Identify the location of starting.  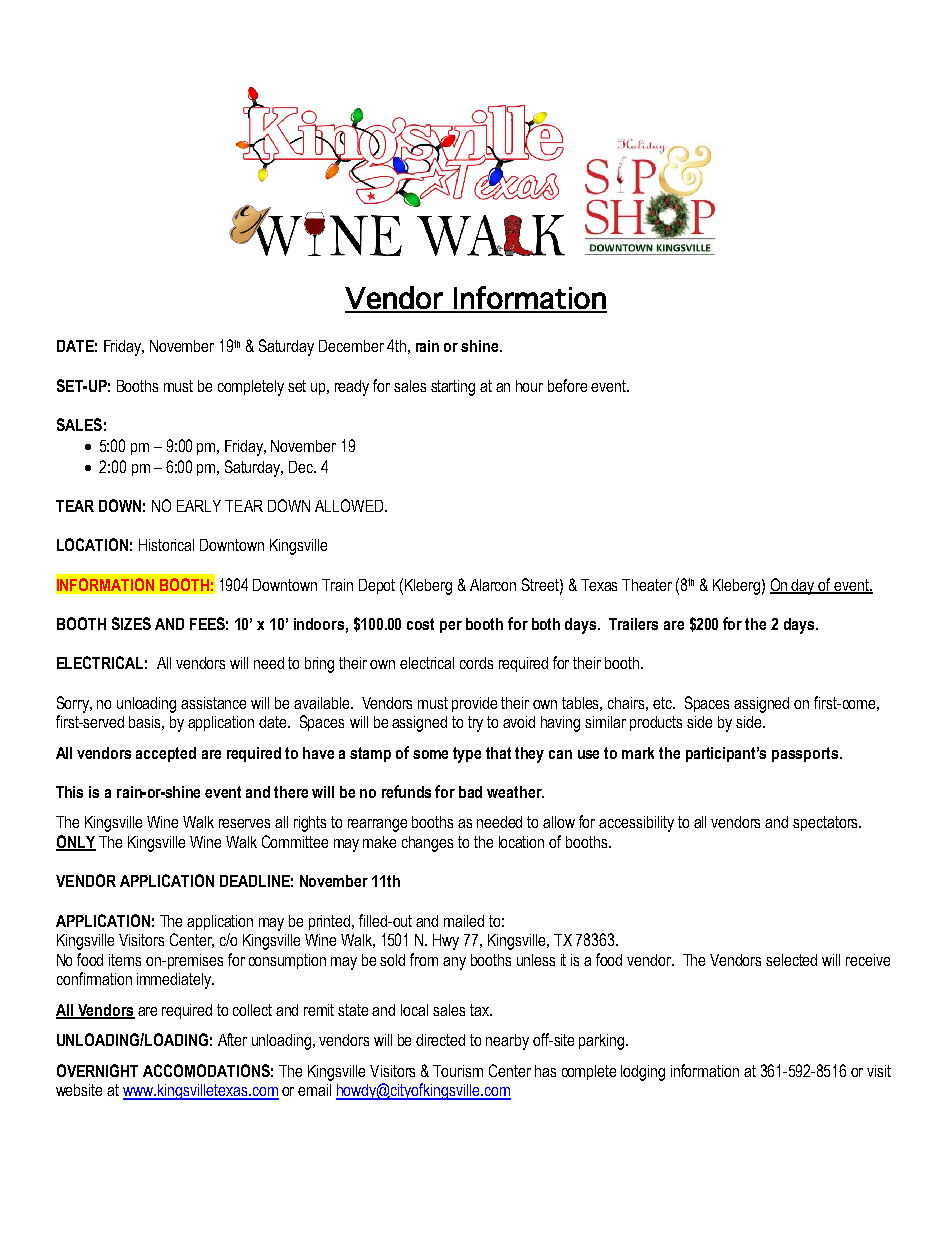
(453, 388).
